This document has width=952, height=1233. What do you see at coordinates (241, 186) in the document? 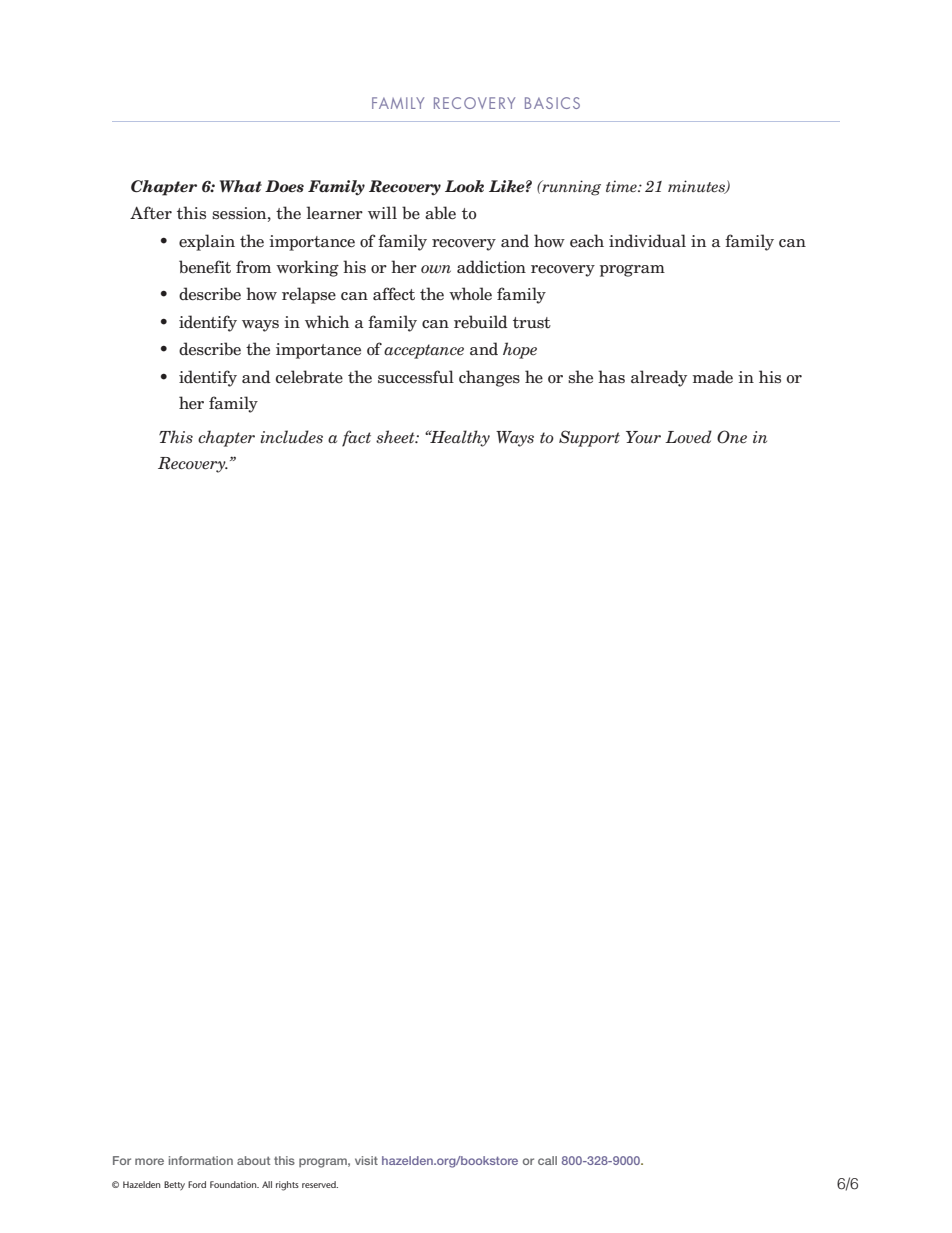
I see `What` at bounding box center [241, 186].
